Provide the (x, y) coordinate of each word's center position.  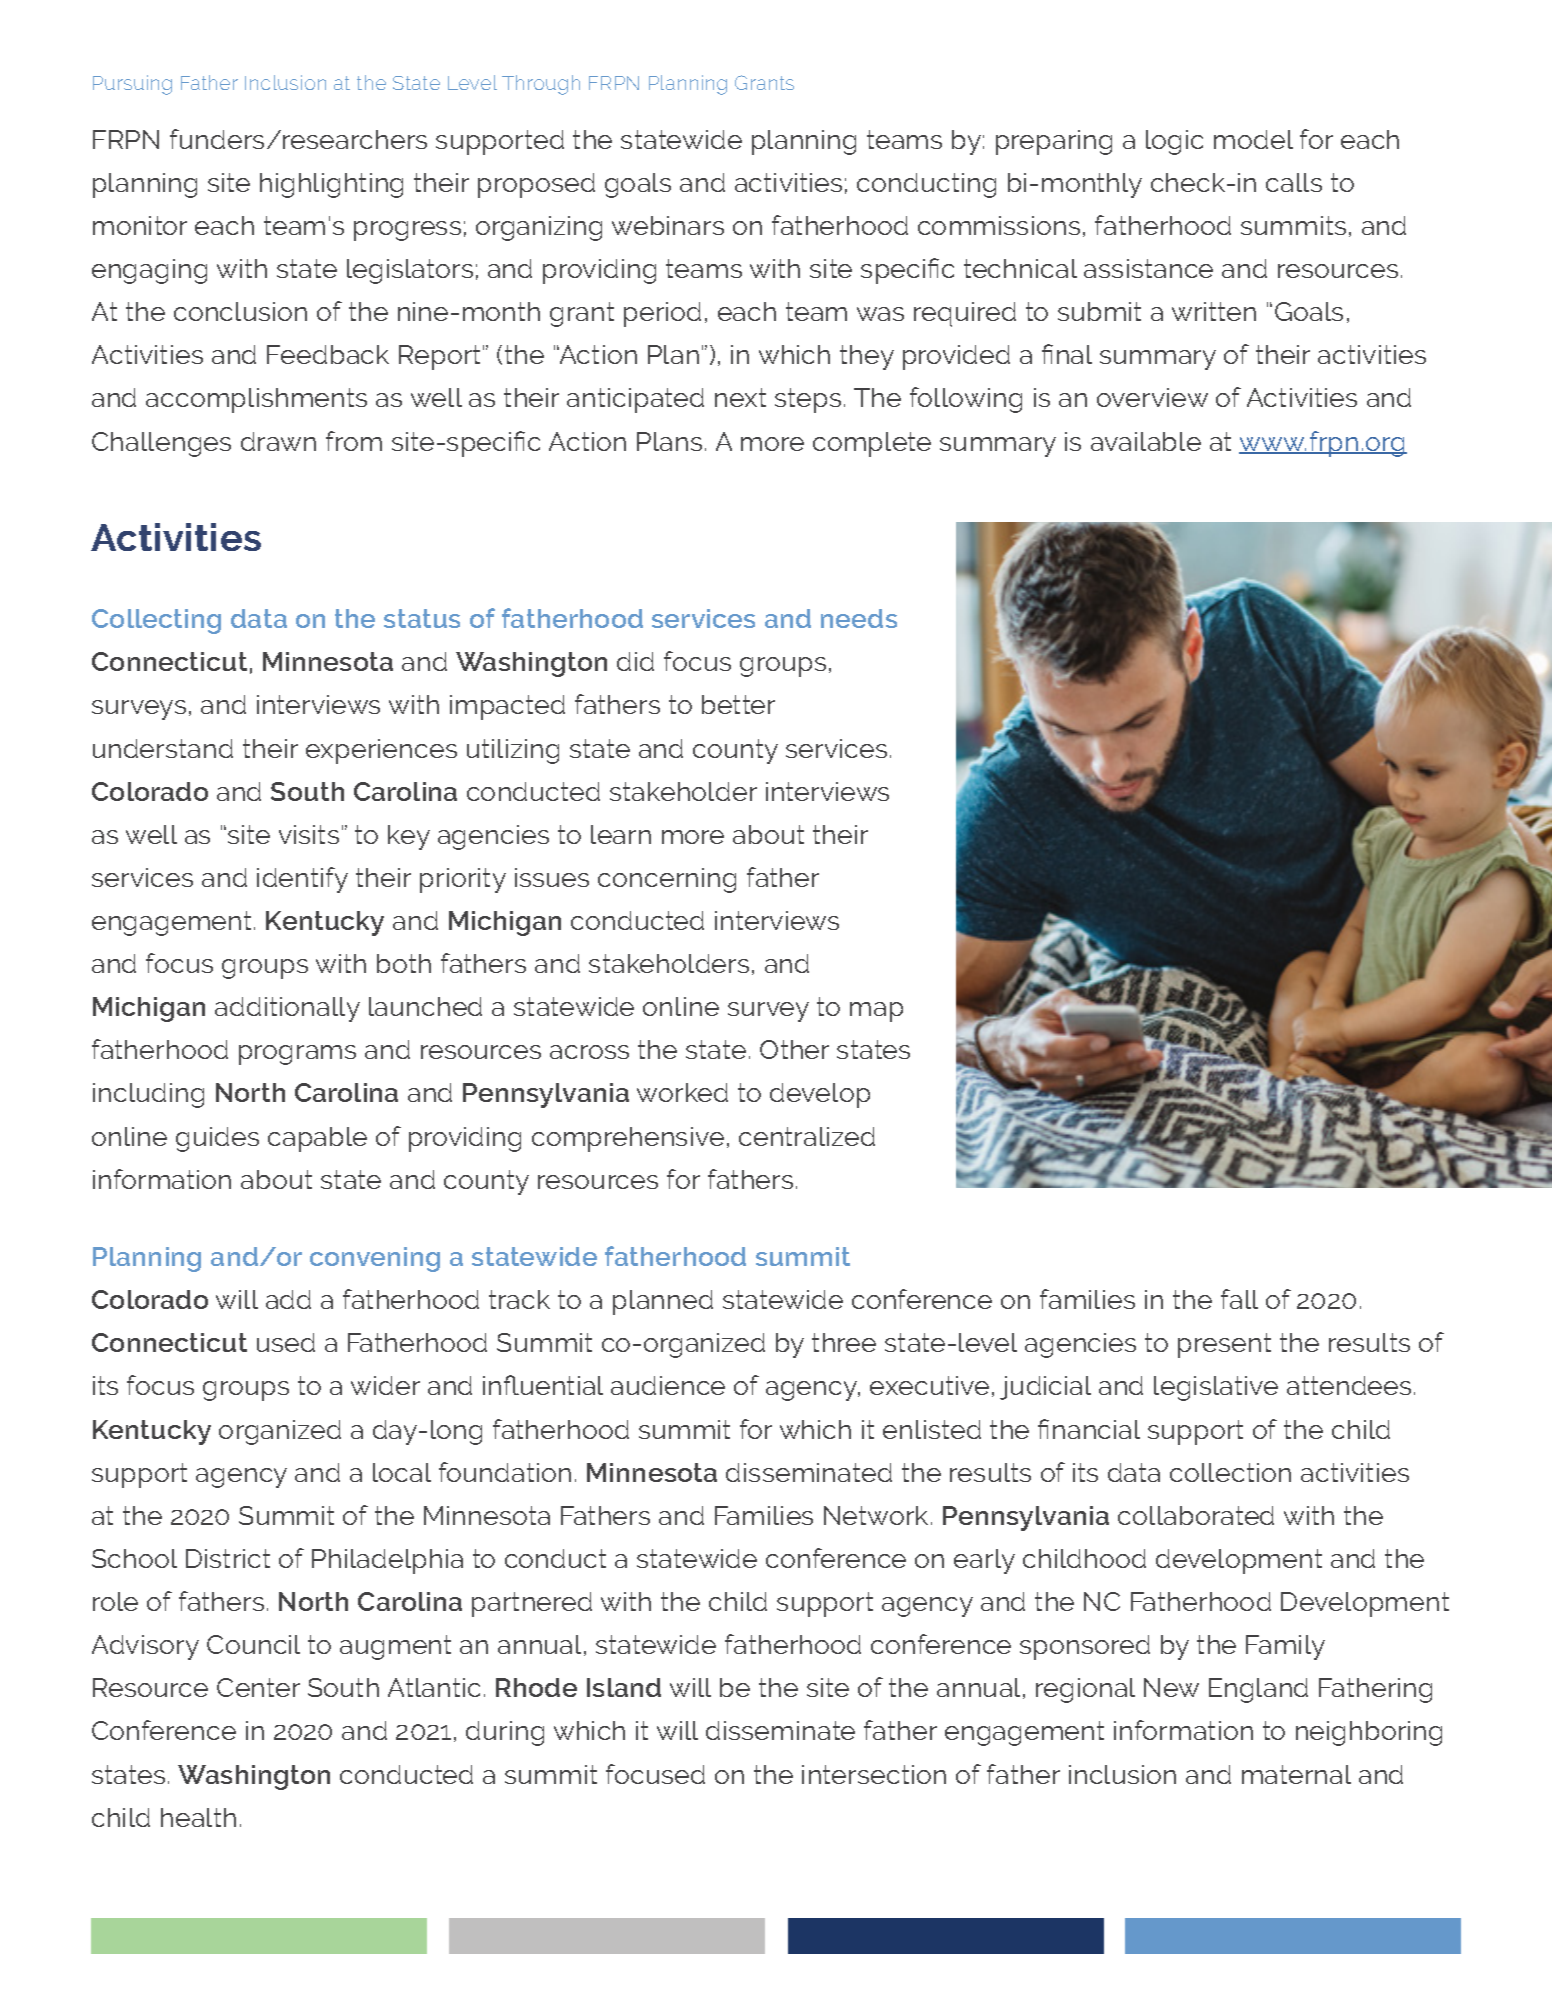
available (1146, 441)
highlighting (331, 185)
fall (1239, 1299)
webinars (668, 225)
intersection (874, 1774)
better (738, 704)
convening (375, 1259)
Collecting (156, 621)
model (1253, 139)
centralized (807, 1136)
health (198, 1817)
